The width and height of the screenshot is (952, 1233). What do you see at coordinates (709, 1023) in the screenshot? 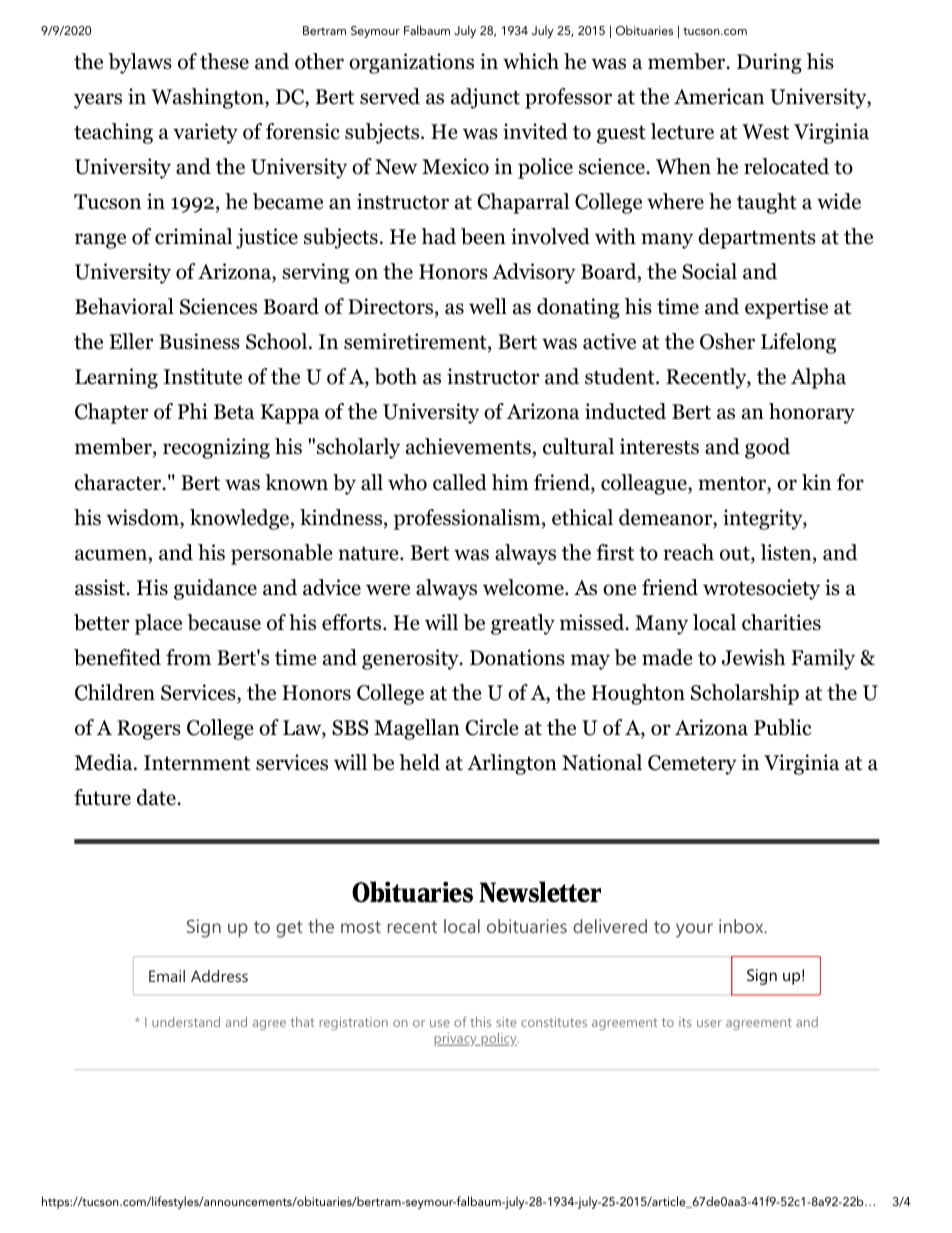
I see `user` at bounding box center [709, 1023].
